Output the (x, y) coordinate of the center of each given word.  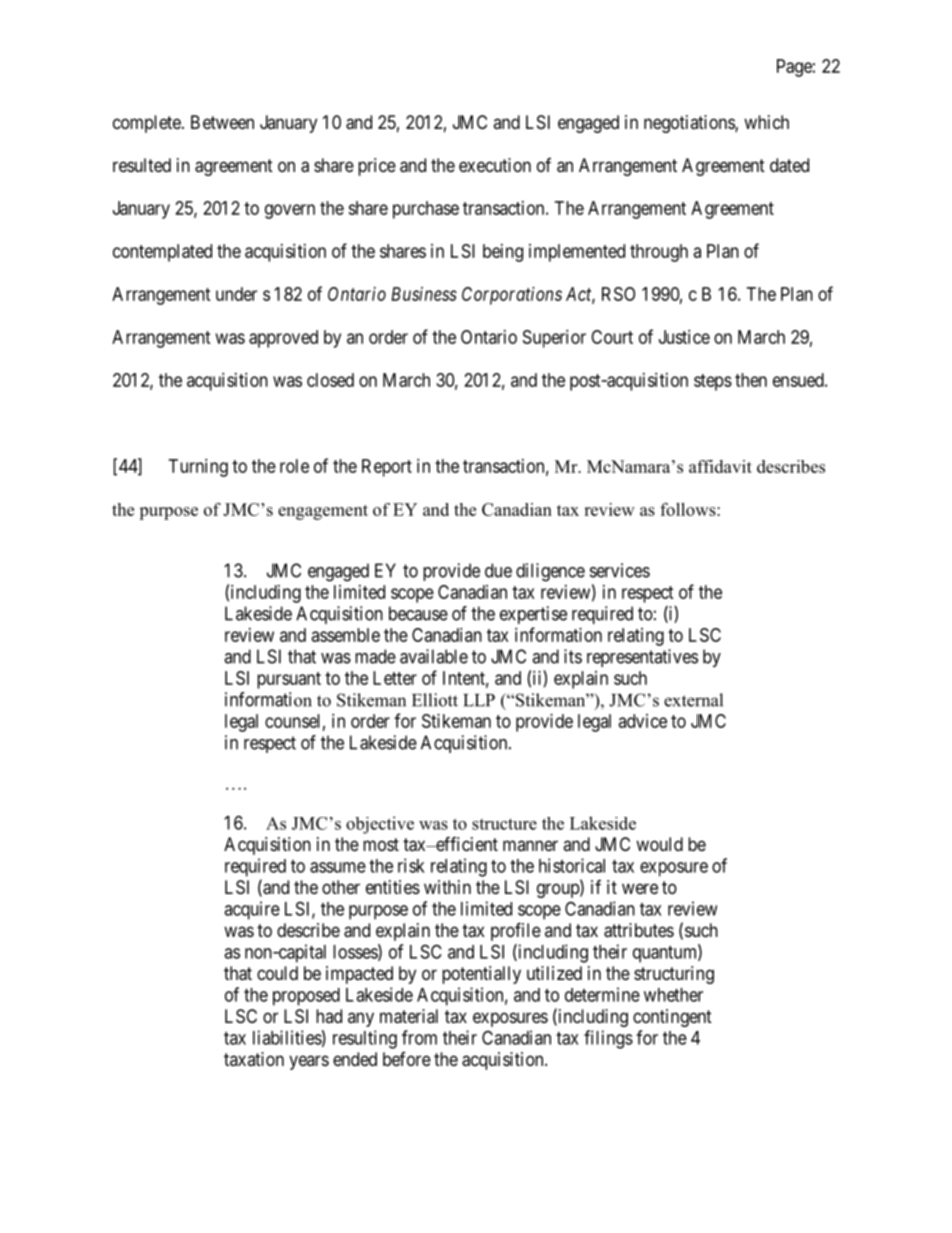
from (419, 1037)
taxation (254, 1059)
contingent (672, 1018)
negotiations (690, 124)
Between (222, 122)
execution (495, 165)
